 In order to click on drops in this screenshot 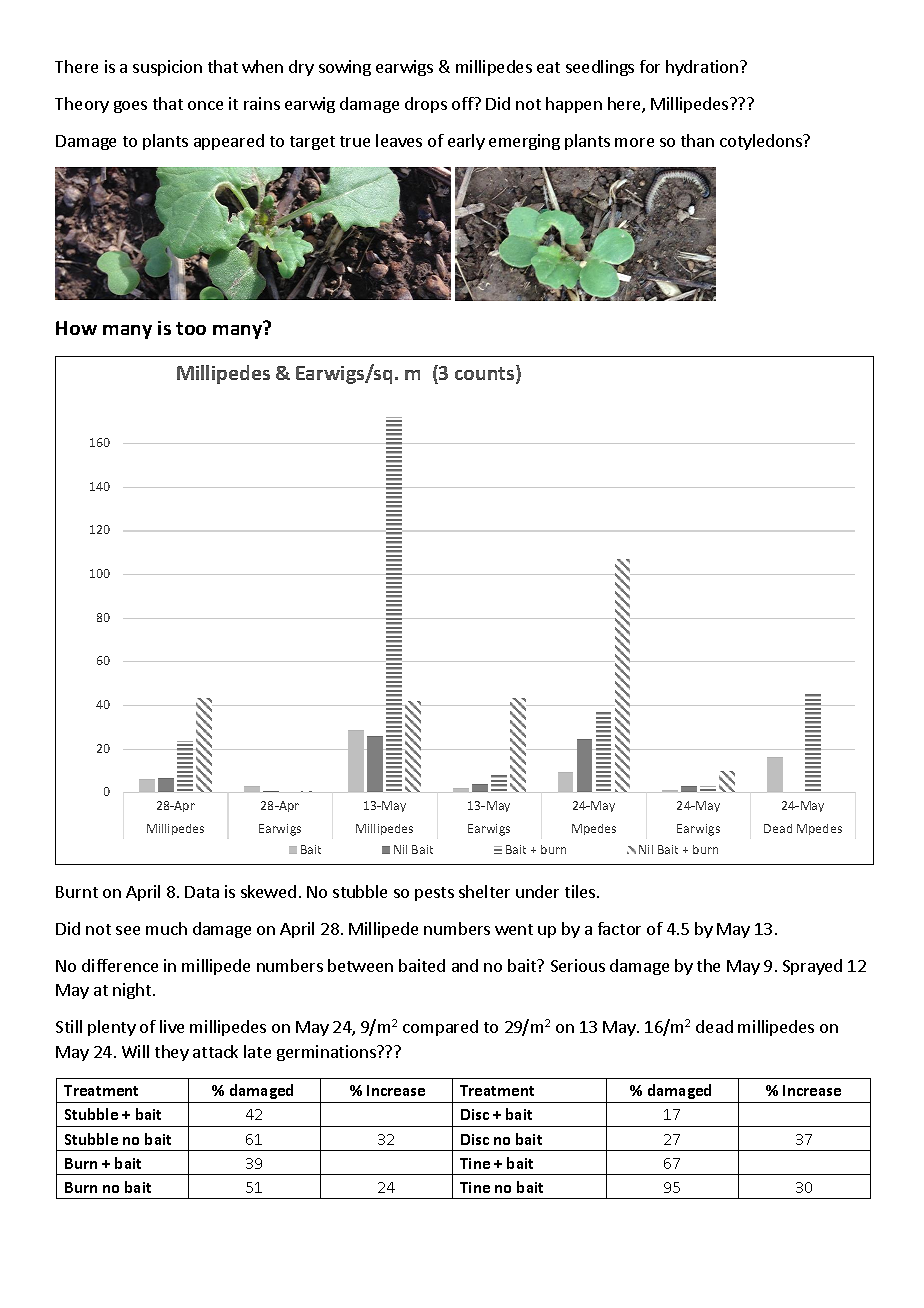, I will do `click(426, 105)`.
